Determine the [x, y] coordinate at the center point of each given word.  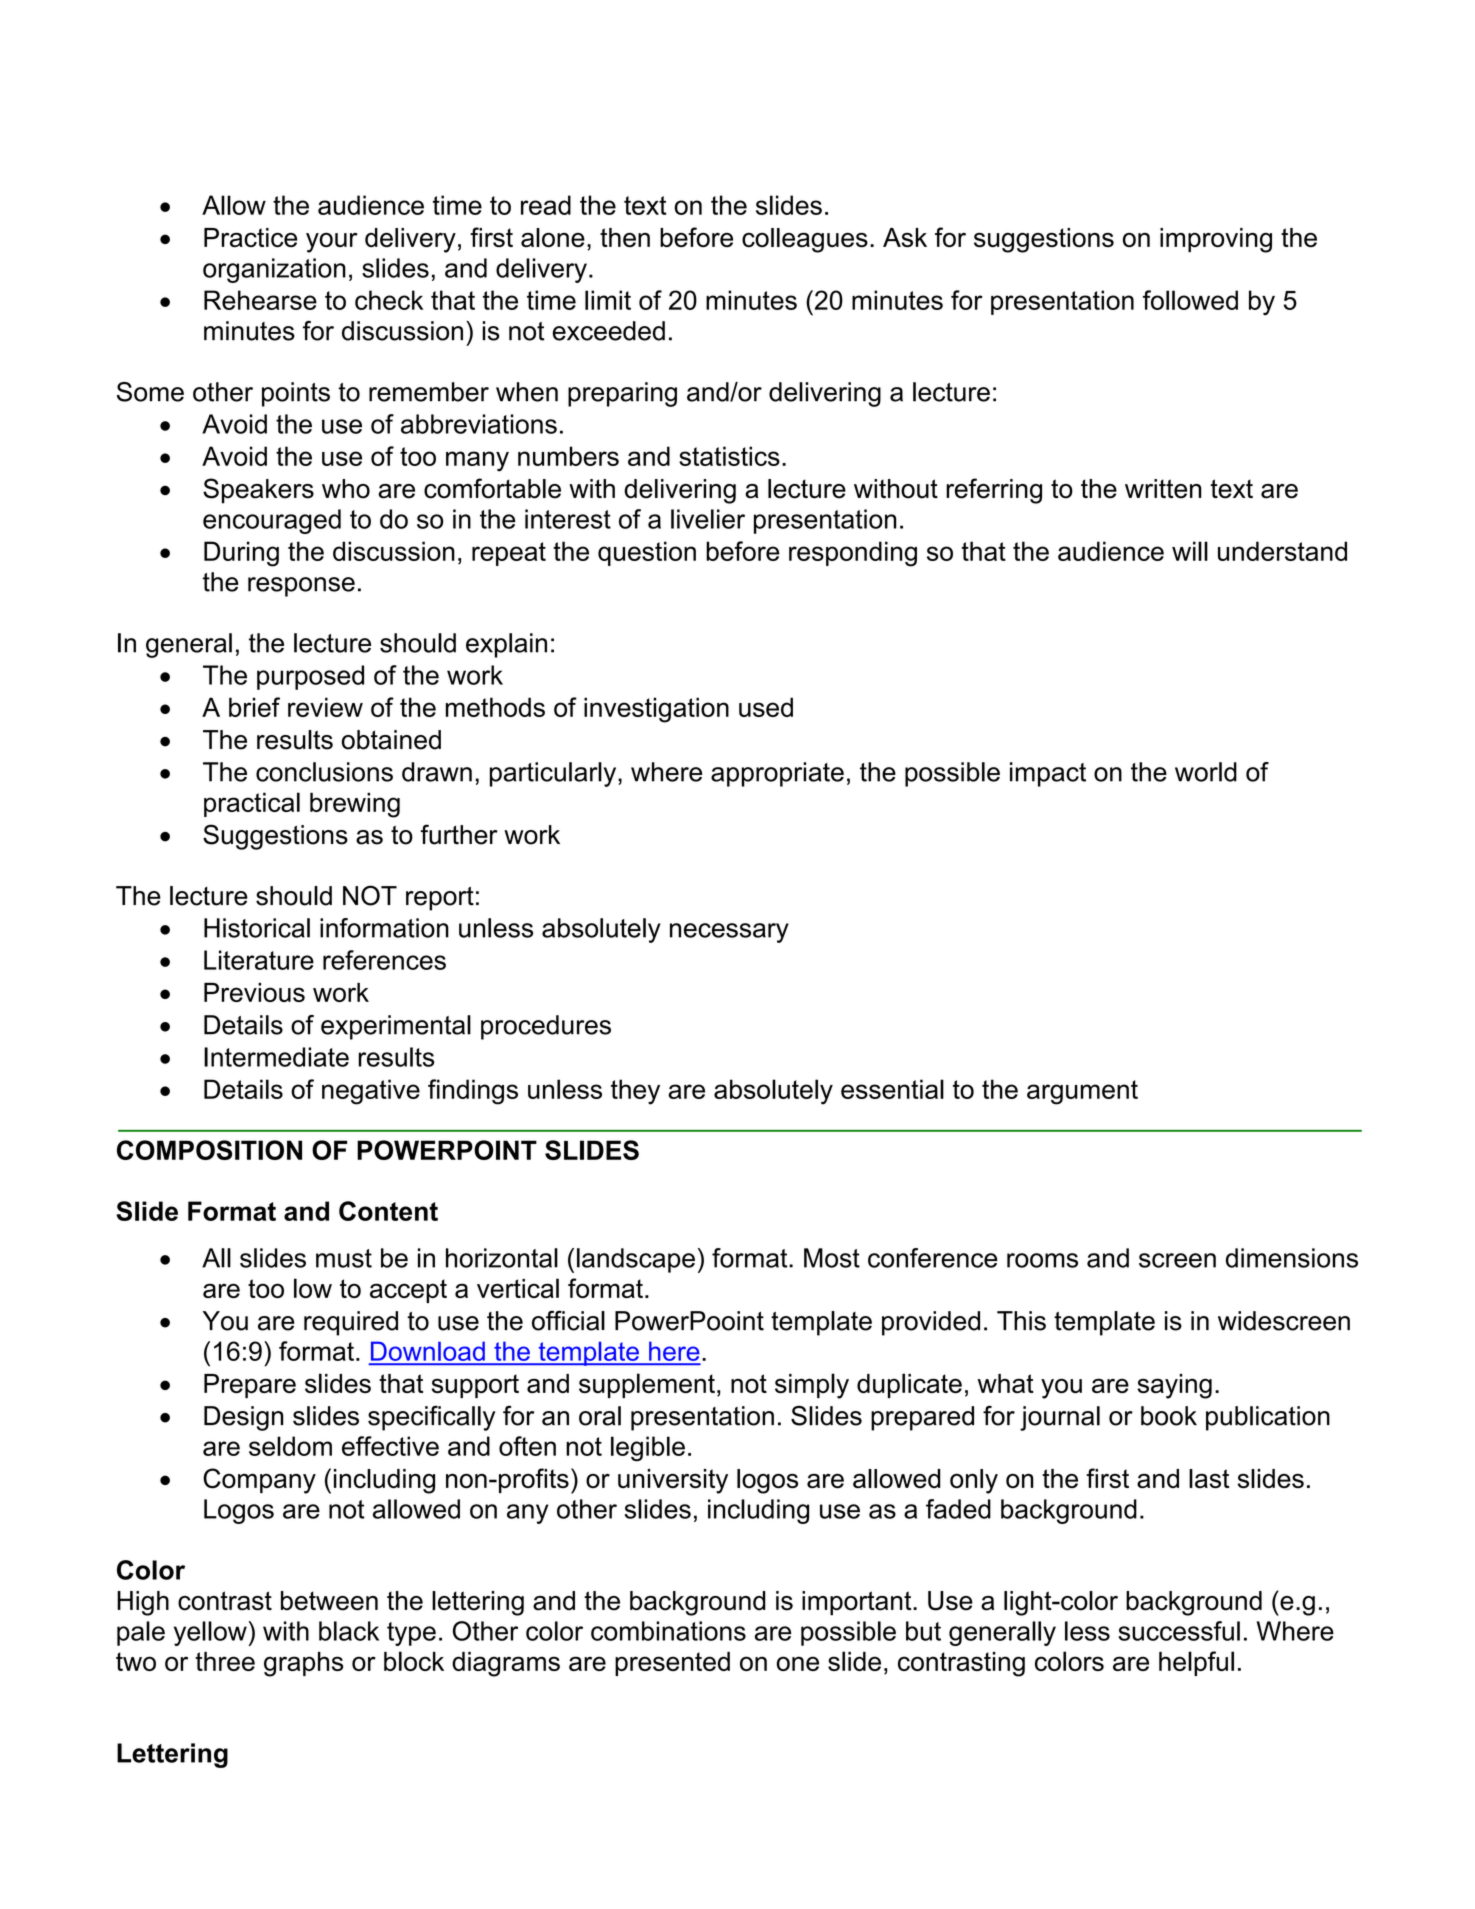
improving [1216, 240]
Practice [250, 238]
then [625, 237]
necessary [729, 933]
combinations [668, 1631]
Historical [257, 928]
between [329, 1601]
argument [1082, 1092]
